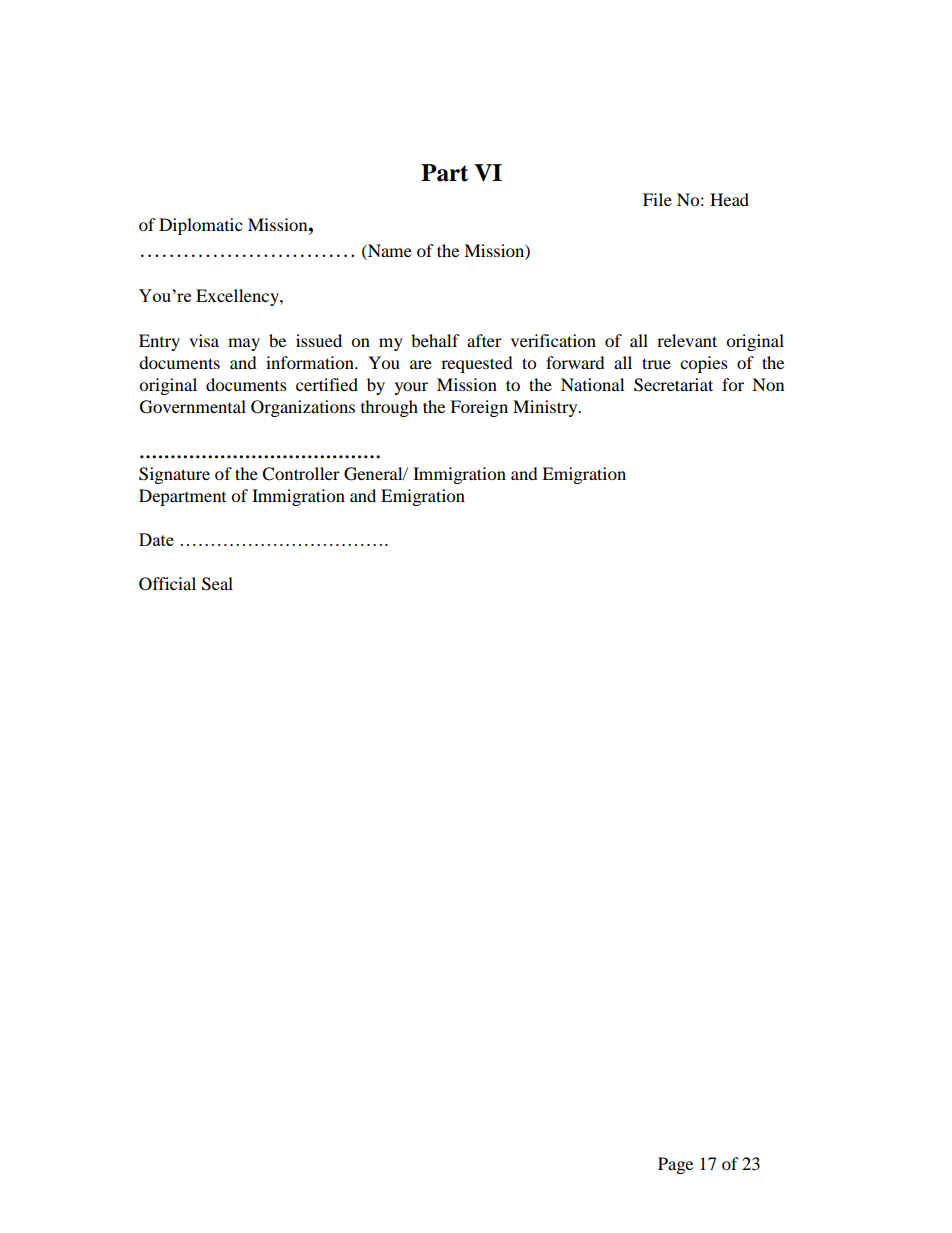 The image size is (952, 1233). Describe the element at coordinates (675, 1165) in the image. I see `Page` at that location.
